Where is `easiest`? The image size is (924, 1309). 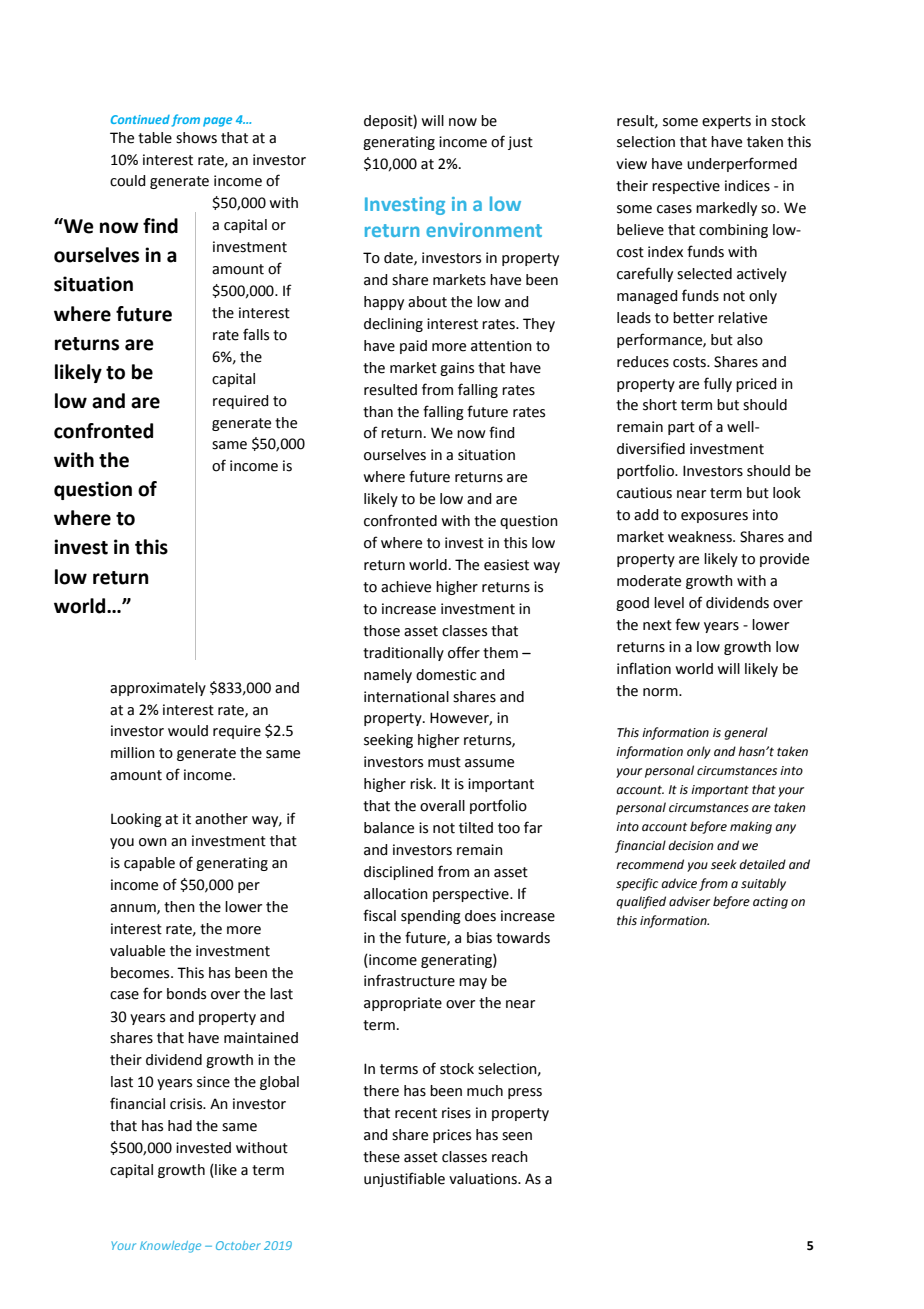 easiest is located at coordinates (506, 565).
